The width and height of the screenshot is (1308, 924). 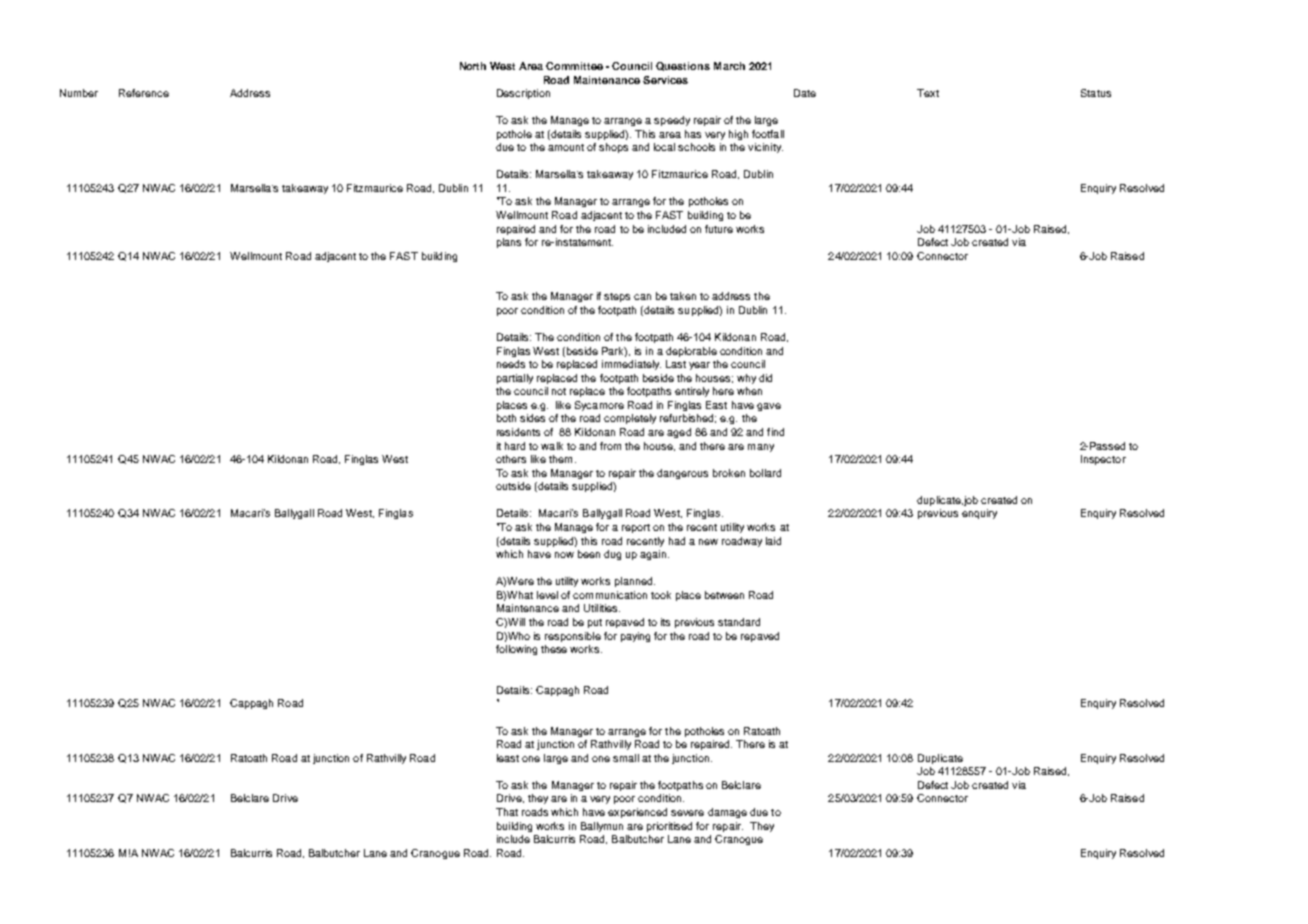 I want to click on Committee, so click(x=574, y=66).
